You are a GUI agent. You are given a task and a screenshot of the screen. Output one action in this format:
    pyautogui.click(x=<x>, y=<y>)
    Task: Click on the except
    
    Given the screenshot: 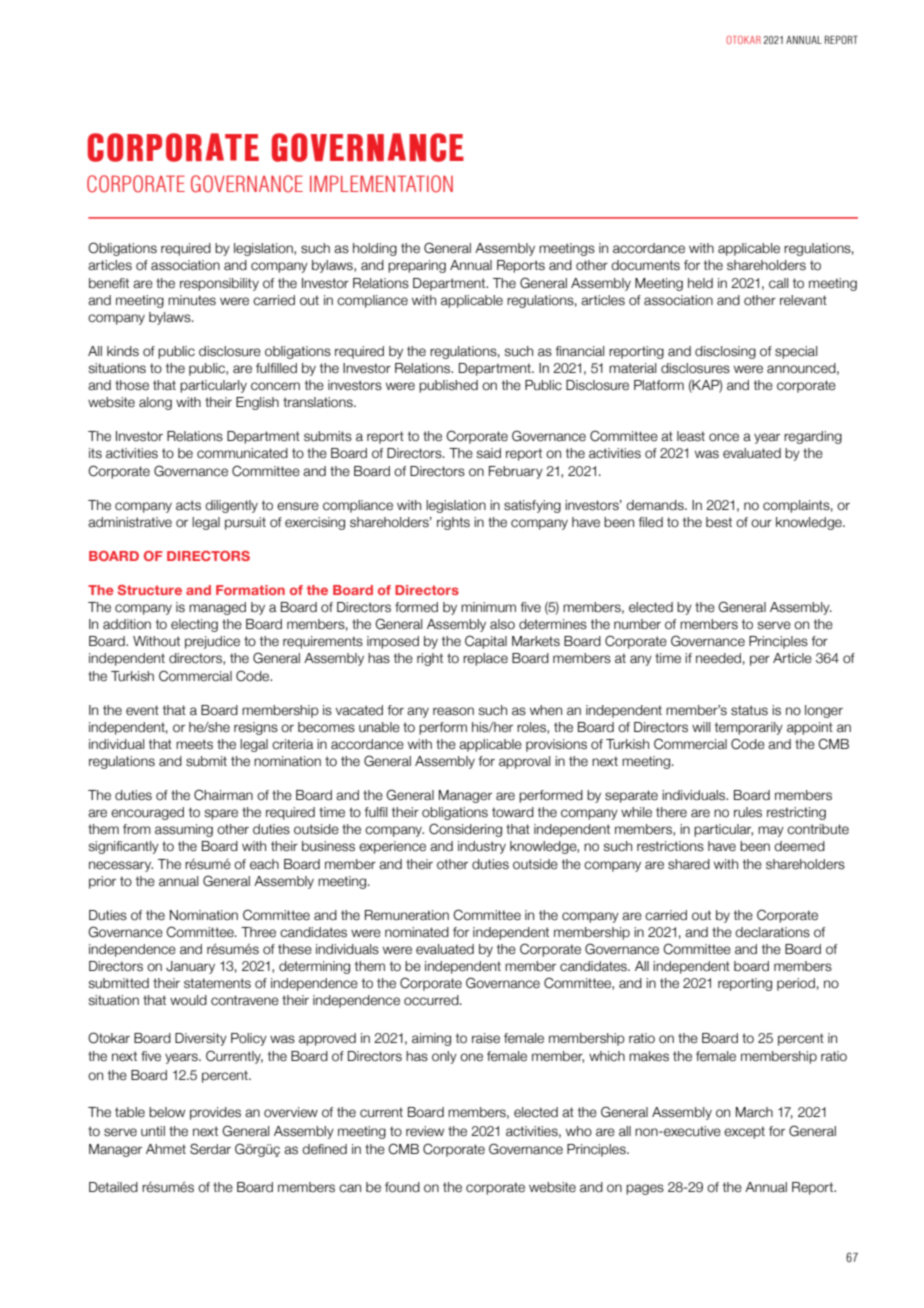 What is the action you would take?
    pyautogui.click(x=744, y=1132)
